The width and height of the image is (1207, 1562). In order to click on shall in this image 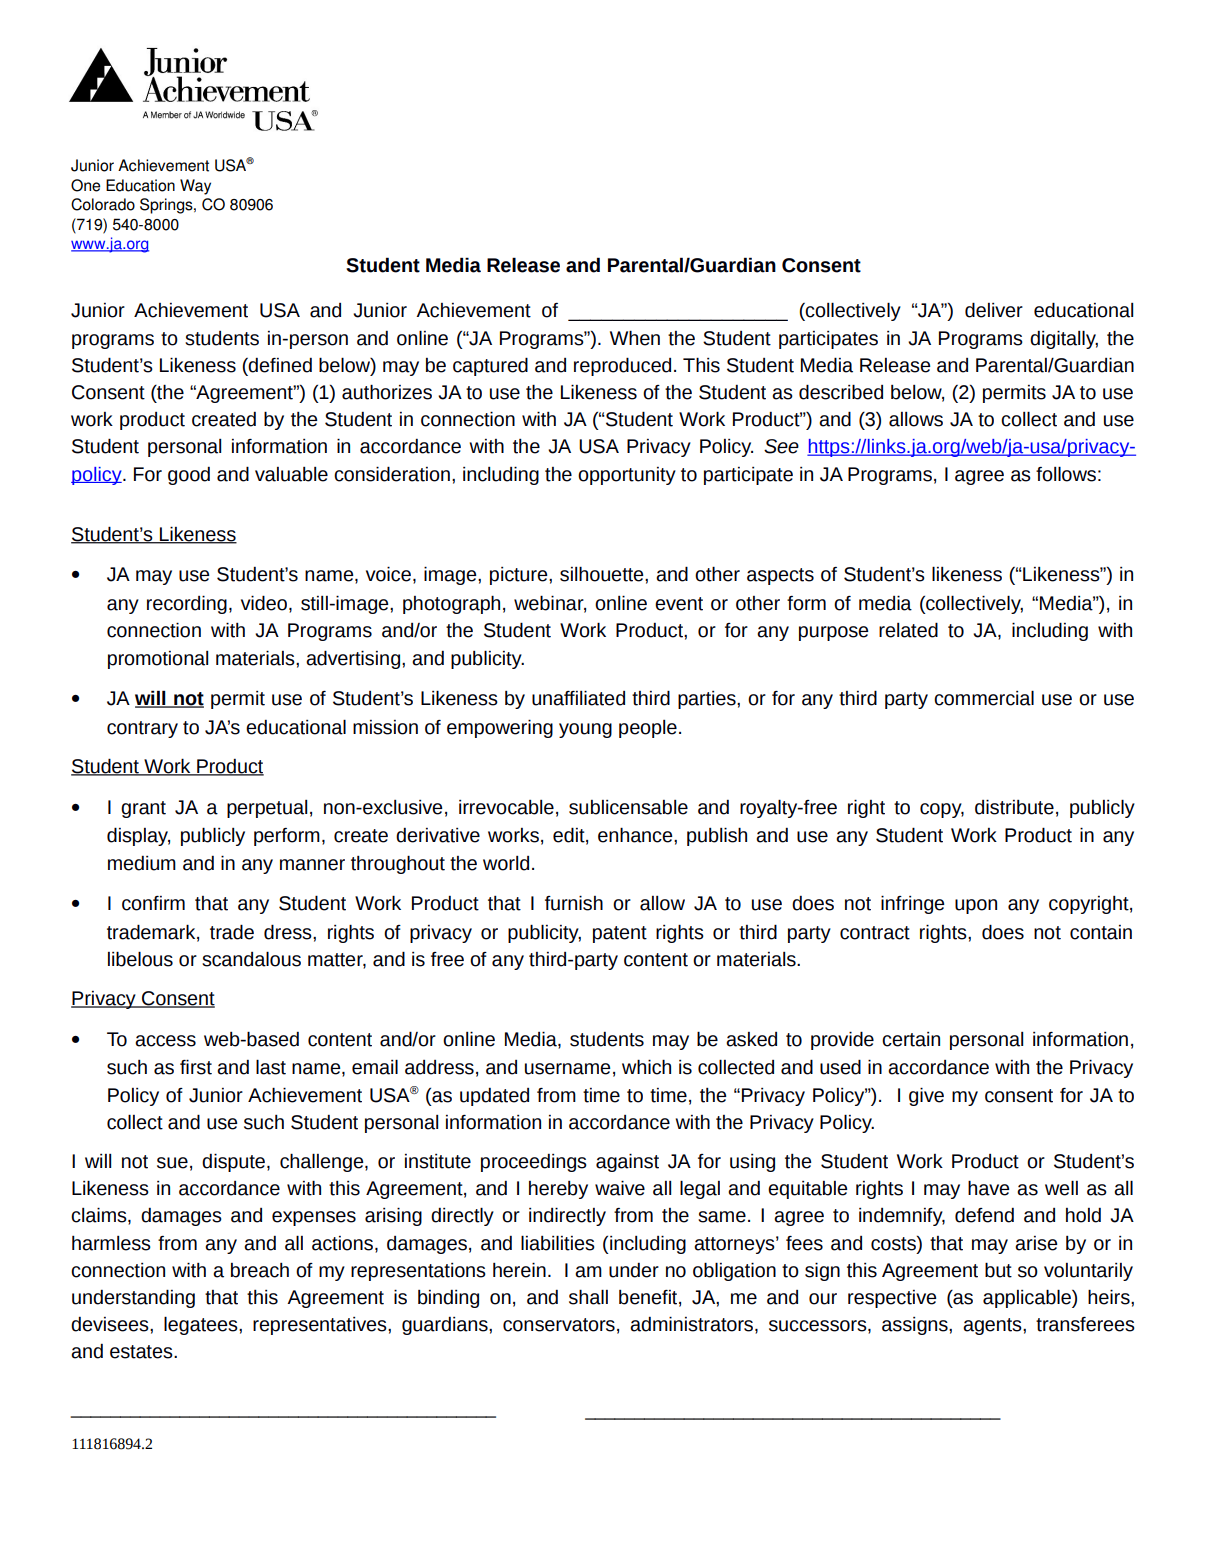, I will do `click(588, 1297)`.
